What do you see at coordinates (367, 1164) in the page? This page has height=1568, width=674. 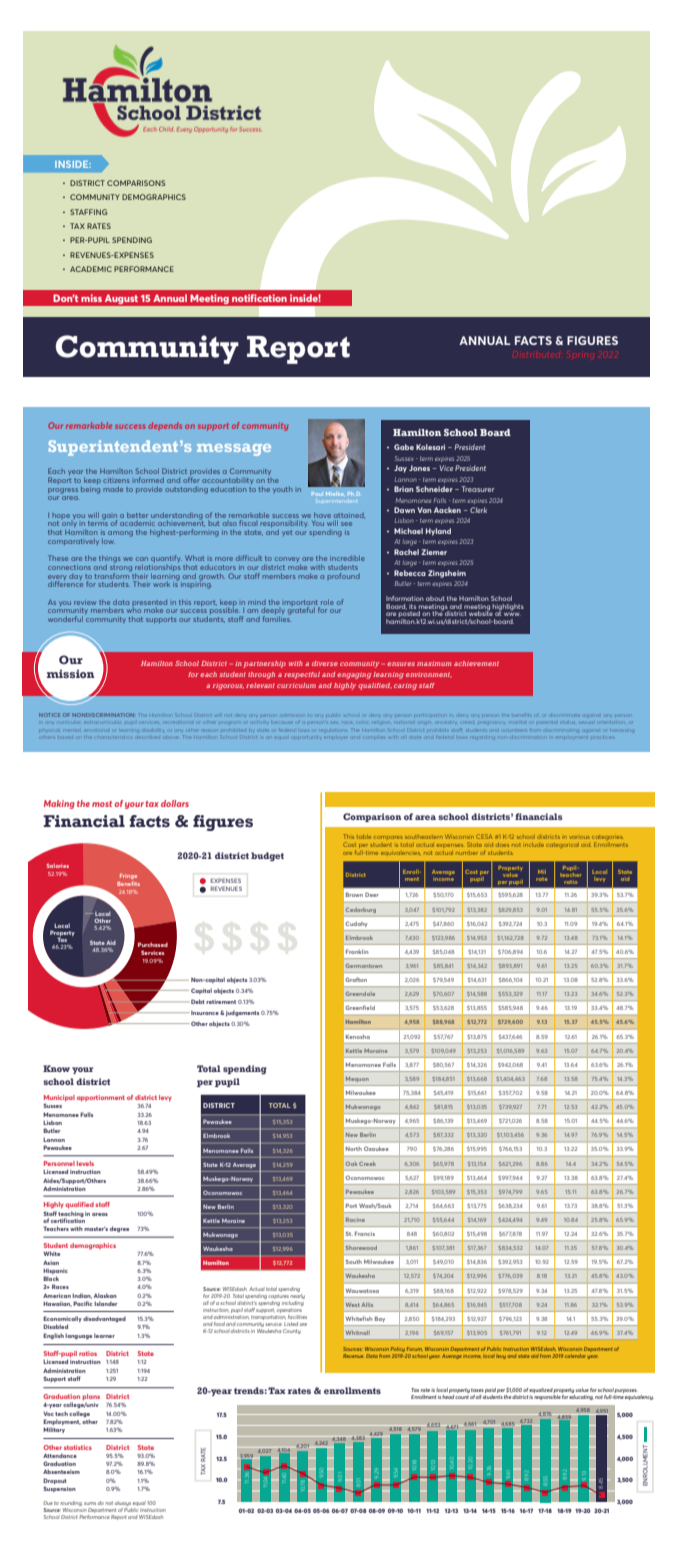 I see `Creek` at bounding box center [367, 1164].
